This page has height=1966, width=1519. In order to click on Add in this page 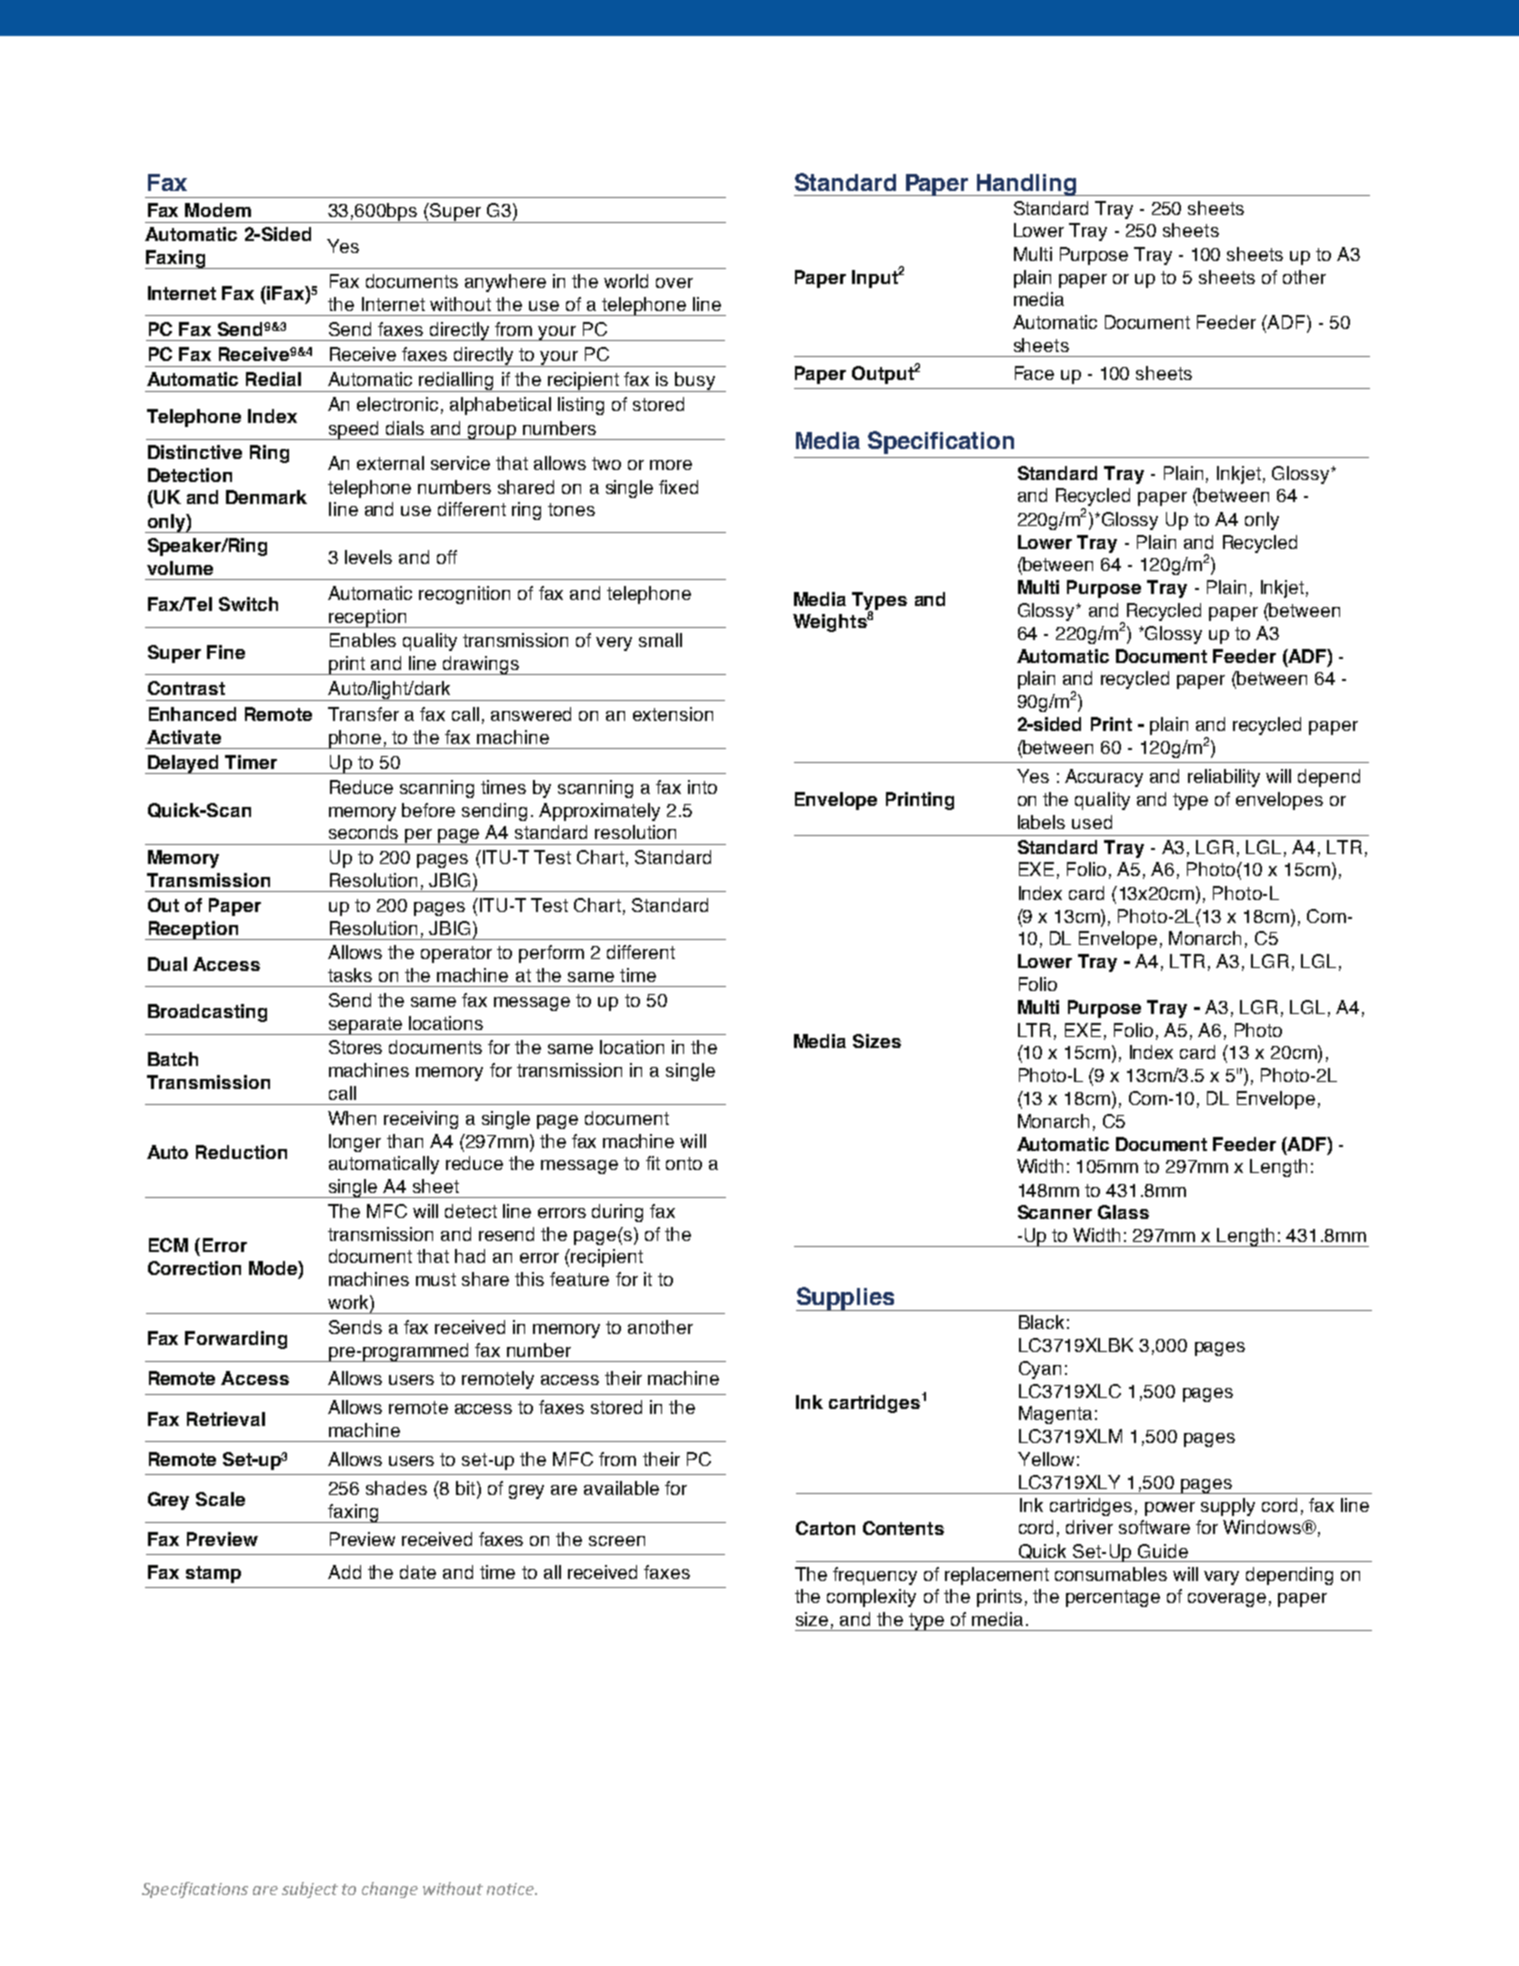, I will do `click(344, 1572)`.
